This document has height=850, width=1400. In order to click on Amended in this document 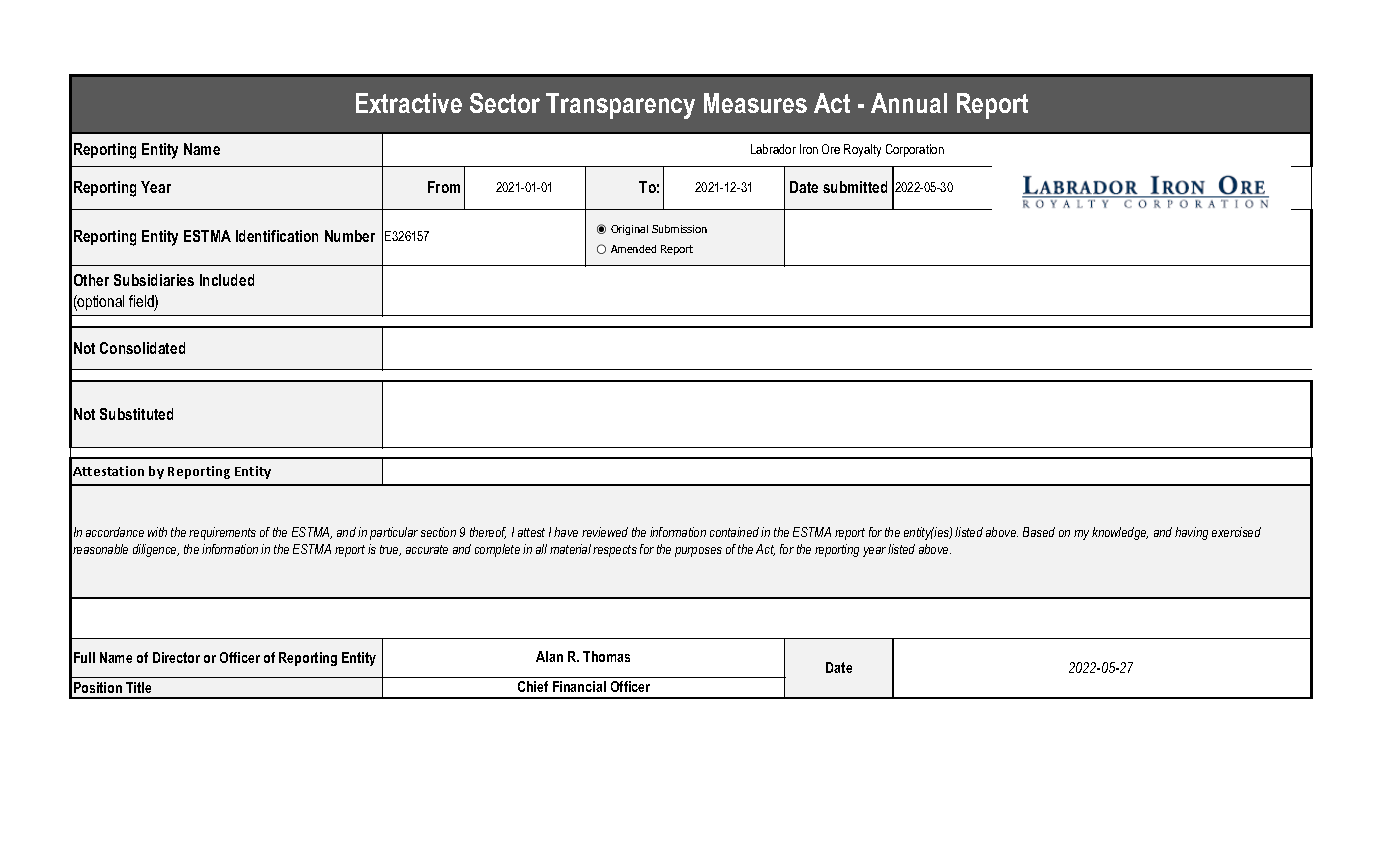, I will do `click(633, 249)`.
